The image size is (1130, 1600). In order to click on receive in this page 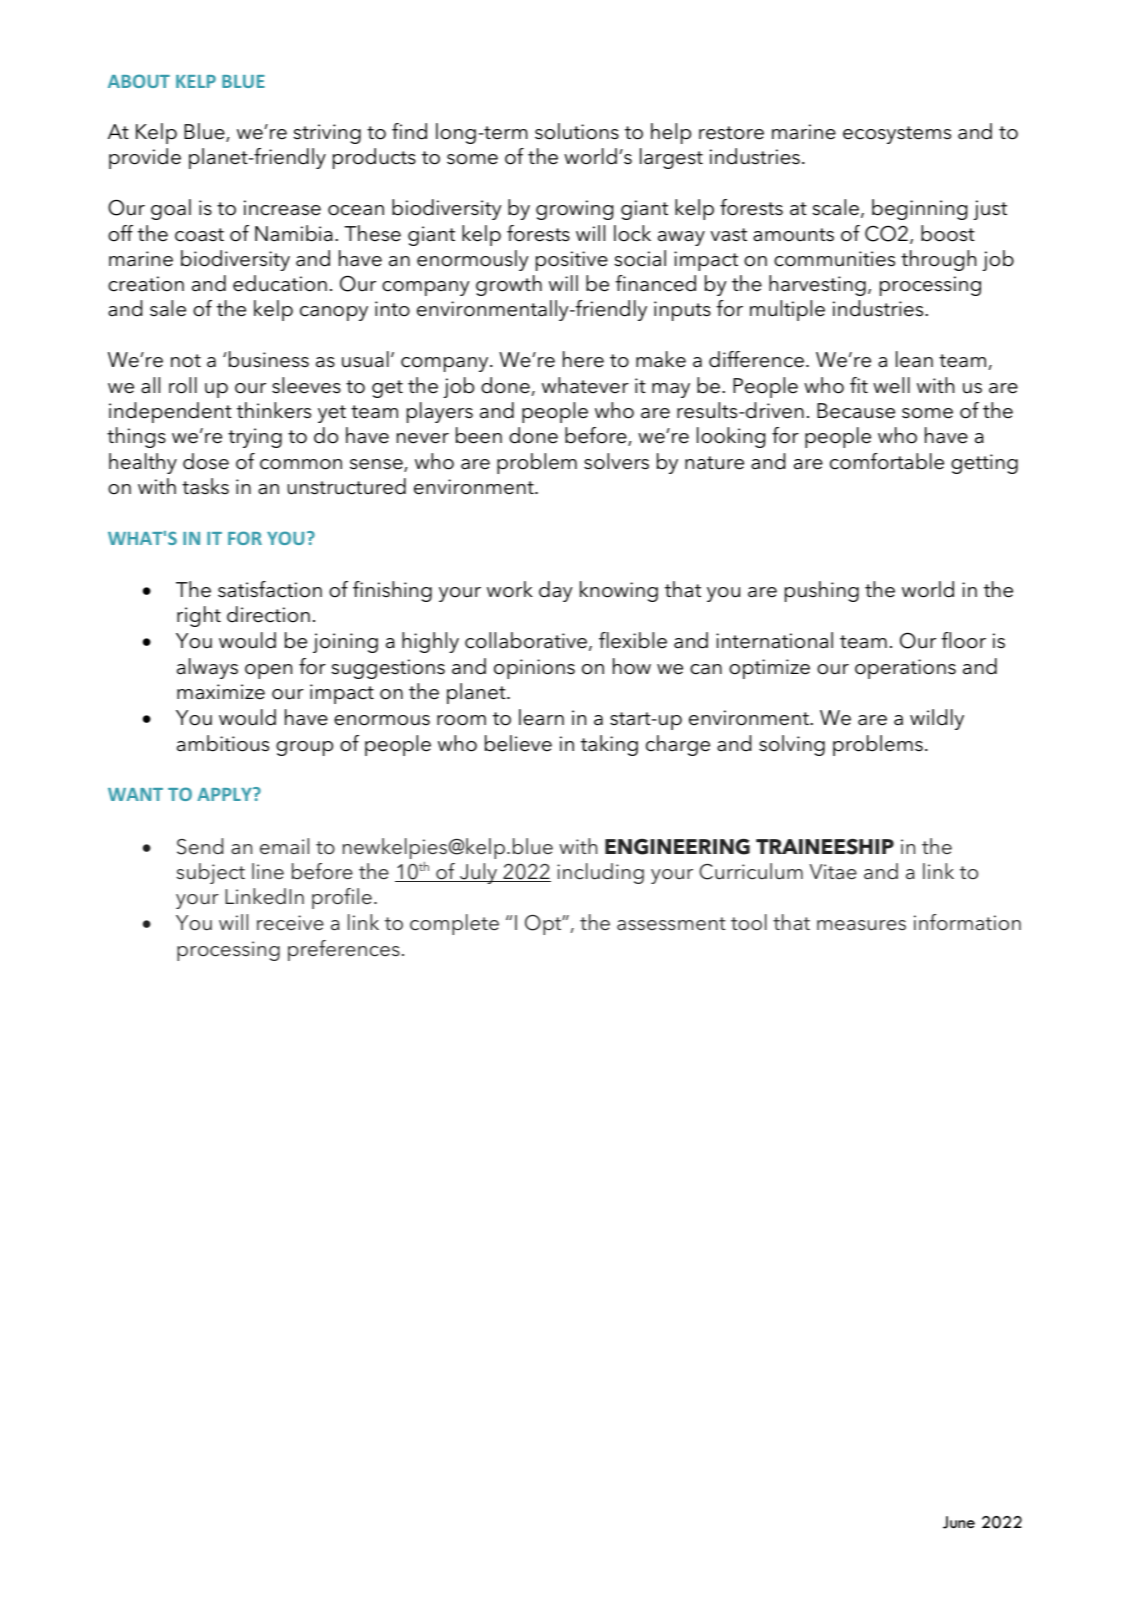, I will do `click(290, 923)`.
